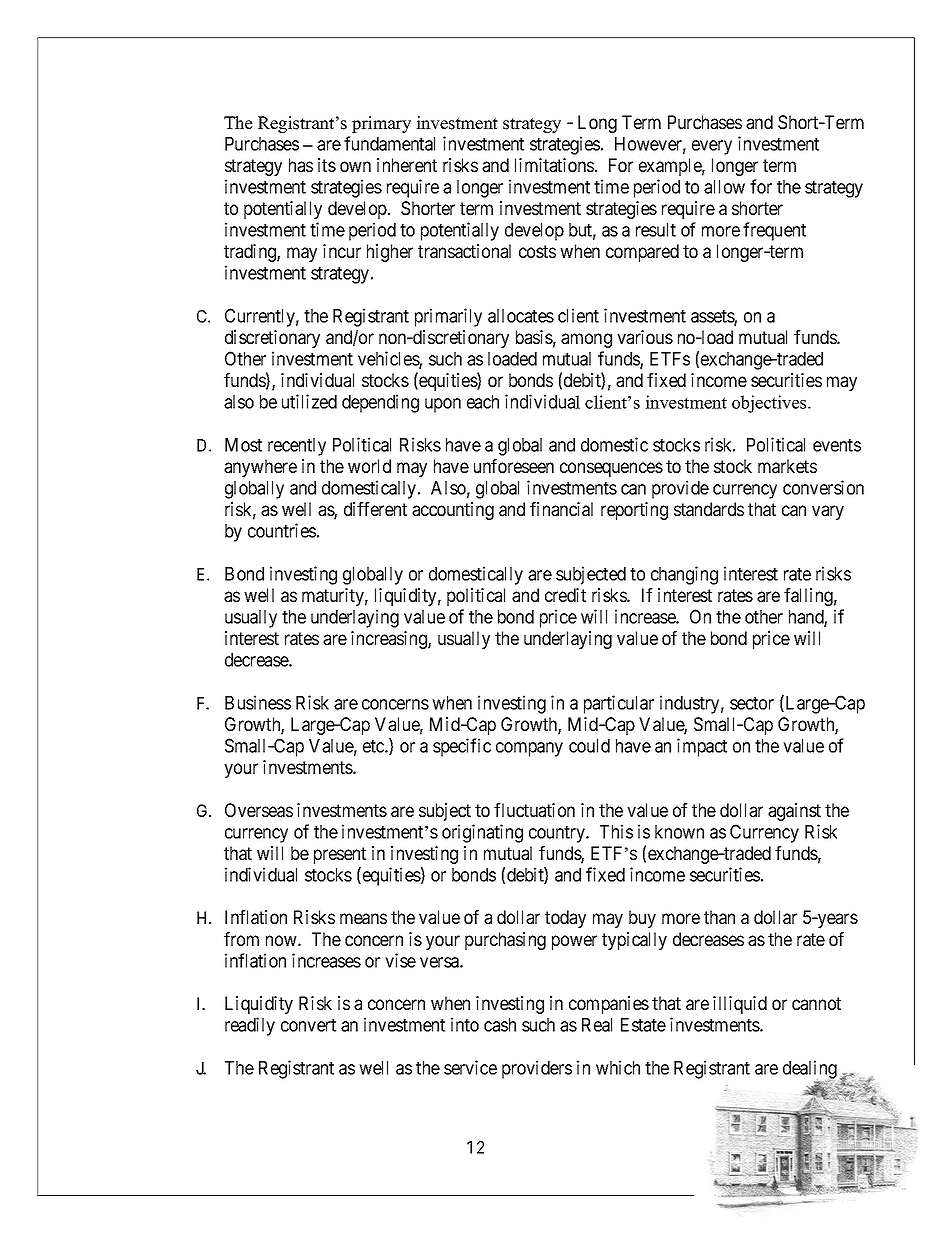 The width and height of the document is (952, 1233). I want to click on markets, so click(787, 466).
